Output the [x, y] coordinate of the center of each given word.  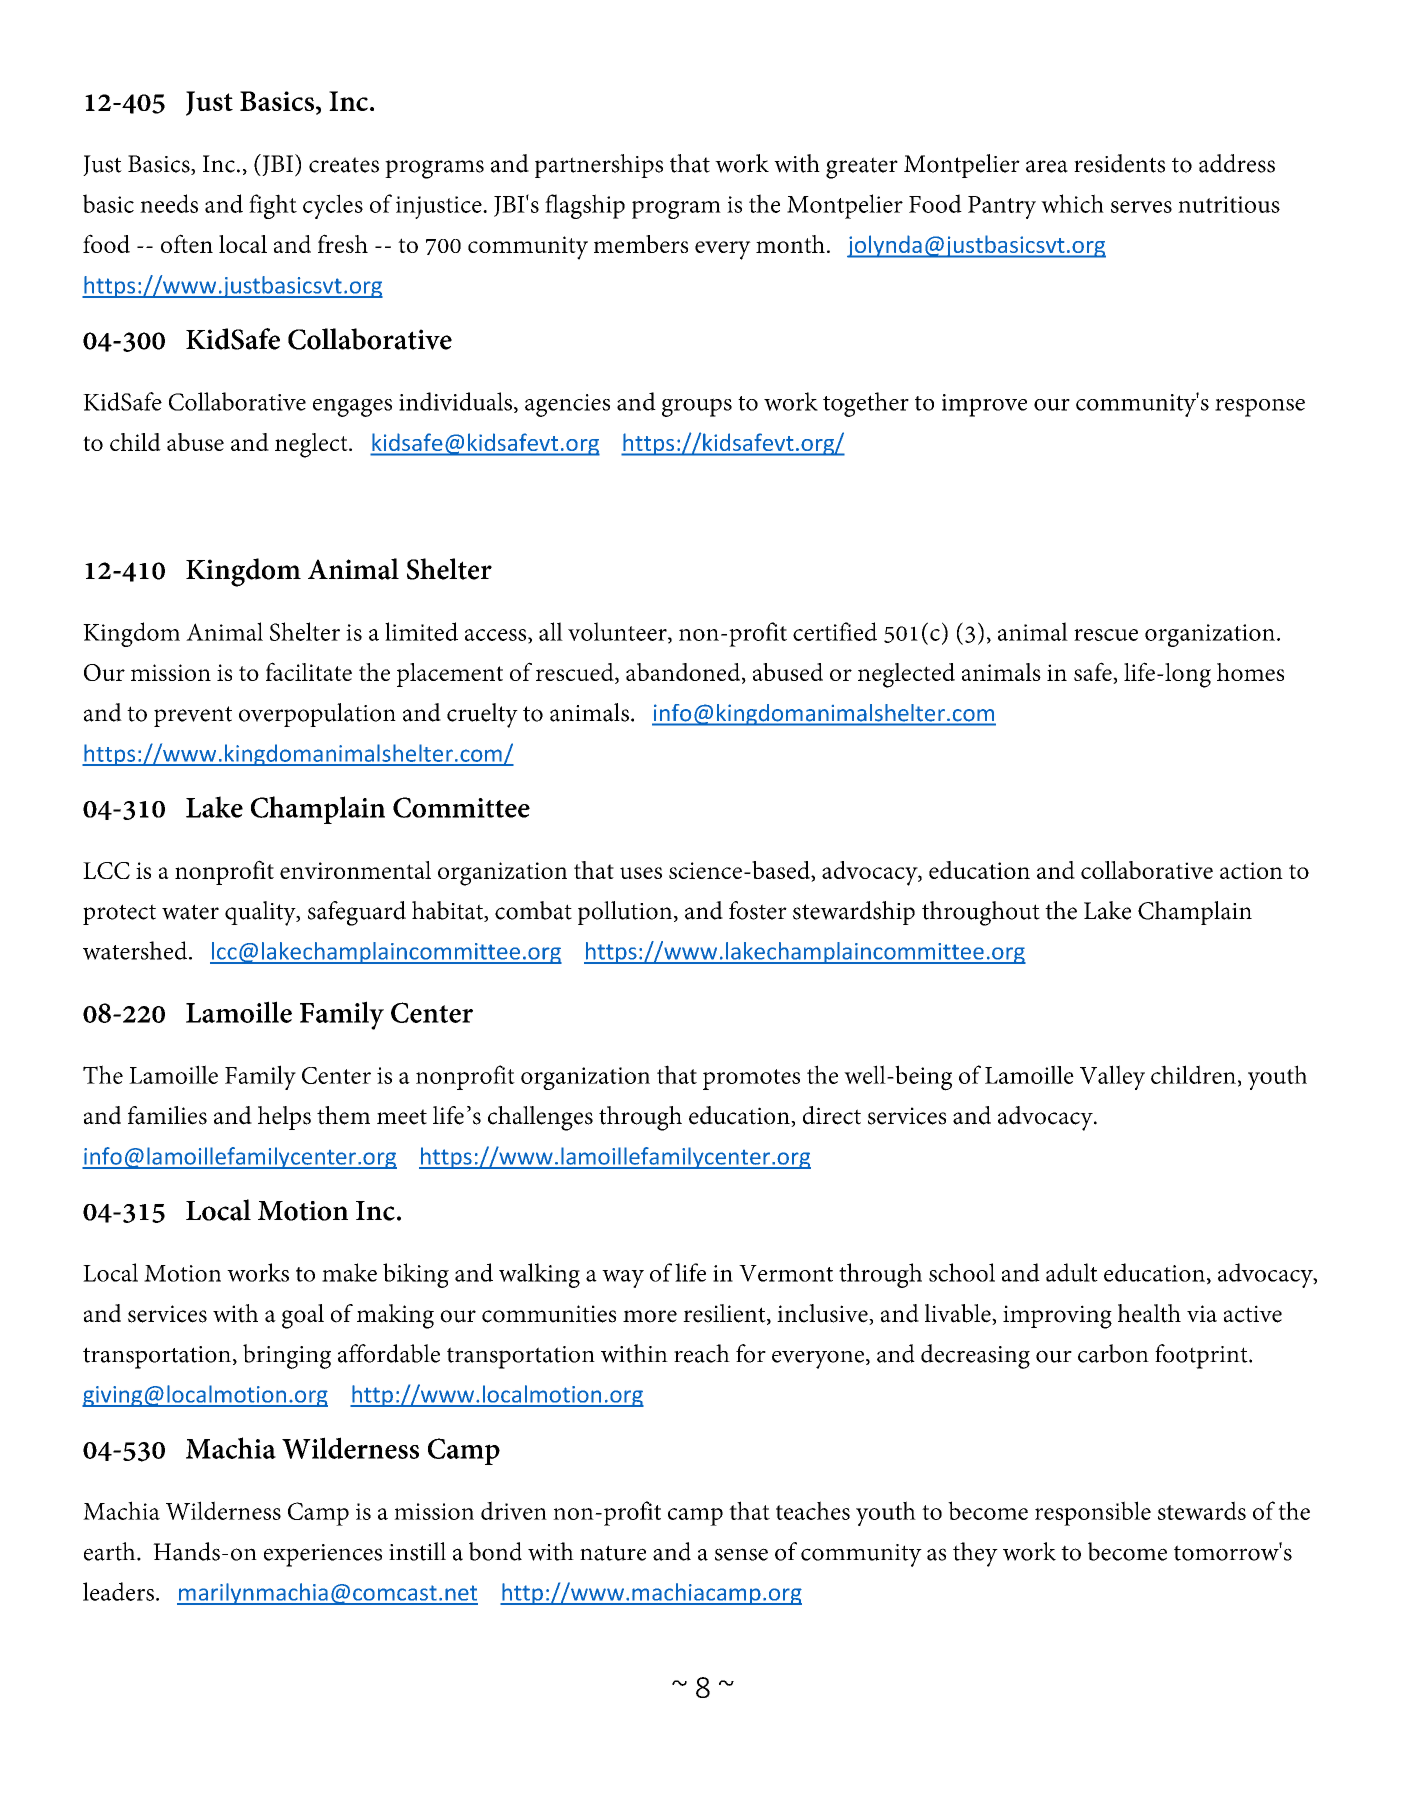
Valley [1112, 1077]
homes [1250, 672]
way [623, 1279]
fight [273, 206]
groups [697, 407]
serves [1141, 207]
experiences [323, 1555]
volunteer [618, 632]
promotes [751, 1079]
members [641, 244]
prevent [193, 716]
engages [352, 408]
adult [1072, 1272]
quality [261, 913]
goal [303, 1316]
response [1260, 407]
